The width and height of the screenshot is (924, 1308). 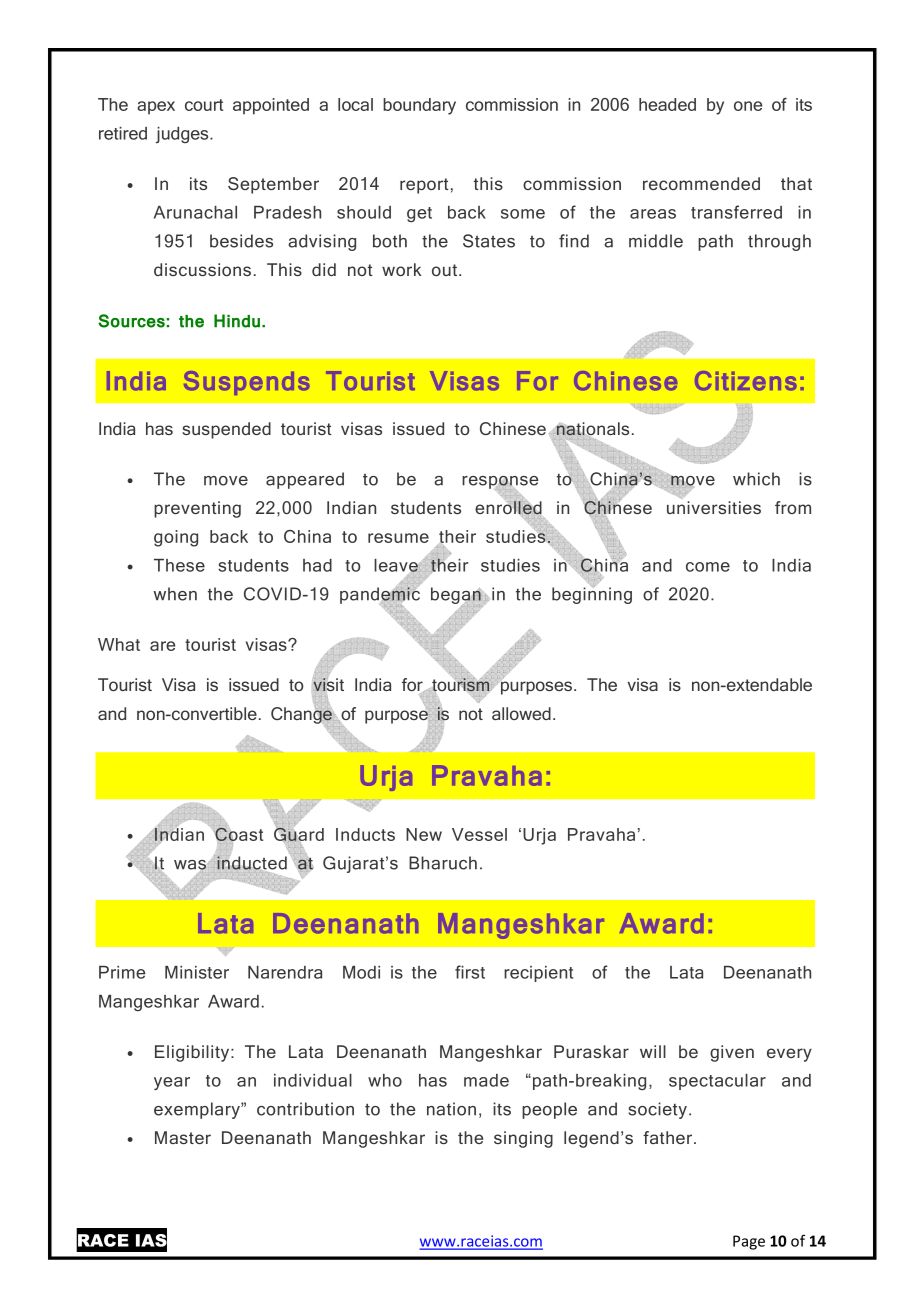 What do you see at coordinates (183, 1137) in the screenshot?
I see `Master` at bounding box center [183, 1137].
